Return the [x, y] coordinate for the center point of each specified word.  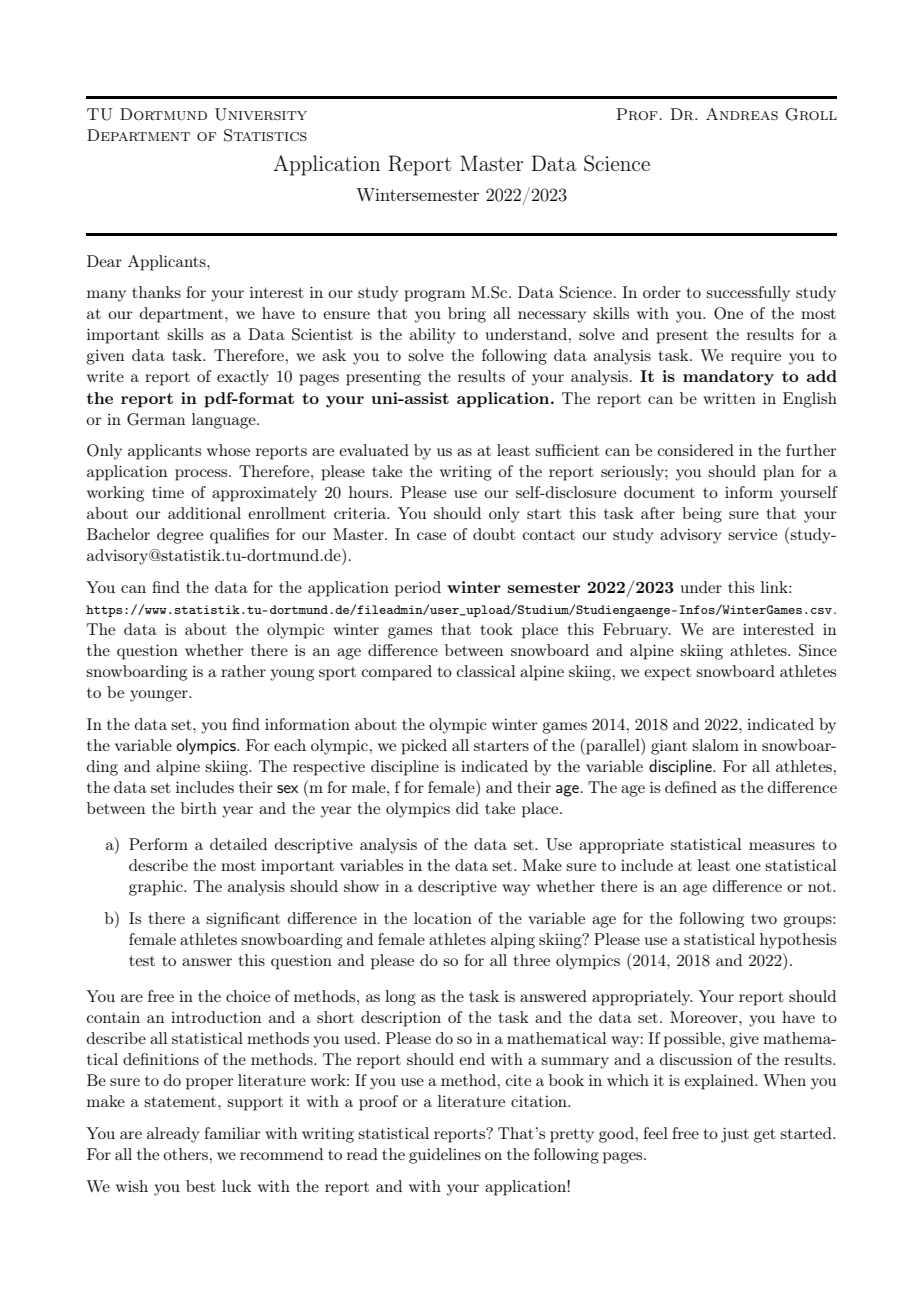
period [418, 589]
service [752, 534]
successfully [748, 294]
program [435, 296]
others [185, 1154]
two [764, 919]
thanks [156, 292]
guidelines [445, 1156]
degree [180, 536]
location [443, 918]
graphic [157, 888]
